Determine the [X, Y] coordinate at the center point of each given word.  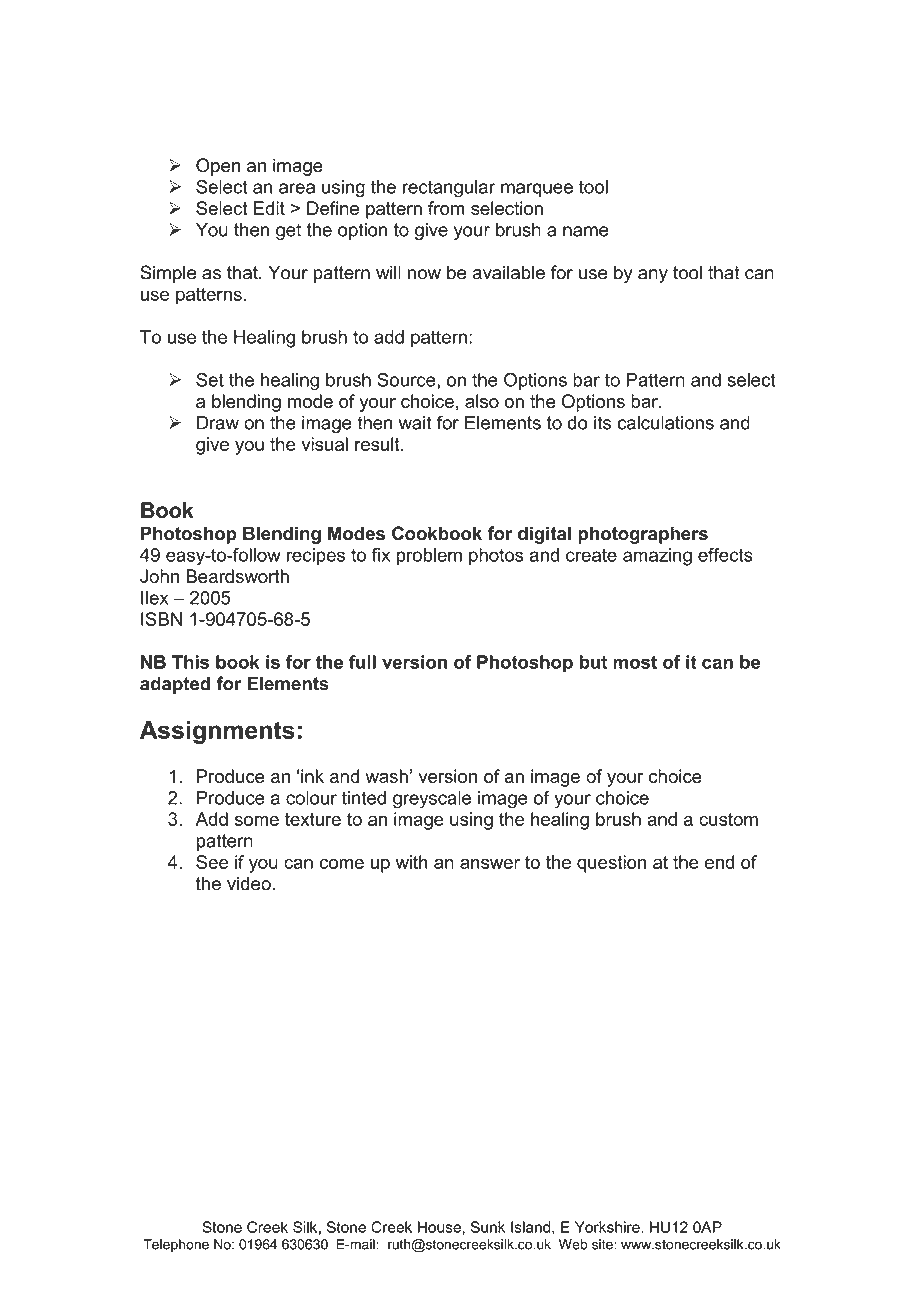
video [249, 883]
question [611, 864]
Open [218, 167]
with [412, 862]
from [446, 208]
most [635, 662]
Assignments [217, 732]
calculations [666, 423]
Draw [218, 423]
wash [387, 776]
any [653, 276]
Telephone [176, 1245]
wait [415, 423]
